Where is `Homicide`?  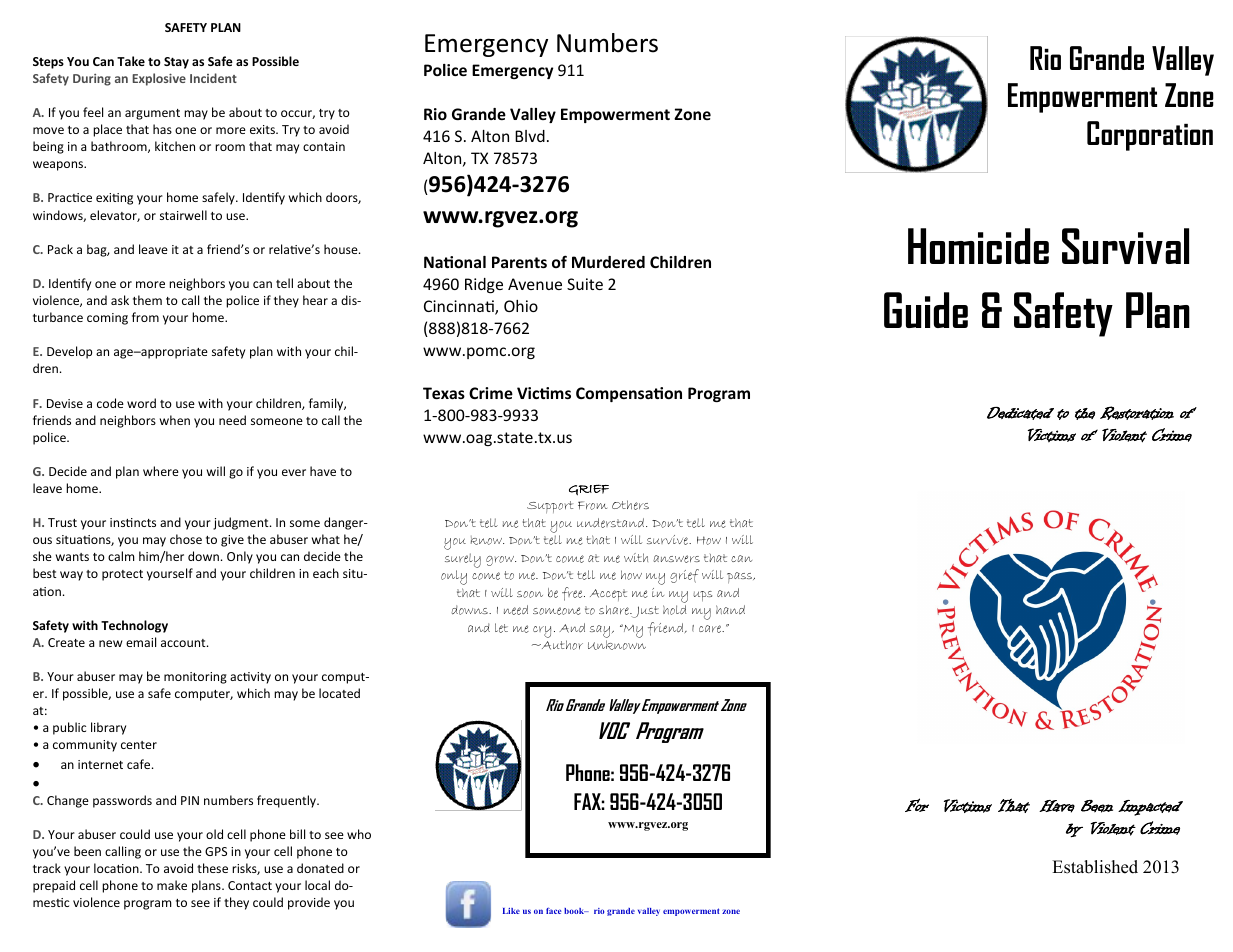 Homicide is located at coordinates (978, 246).
